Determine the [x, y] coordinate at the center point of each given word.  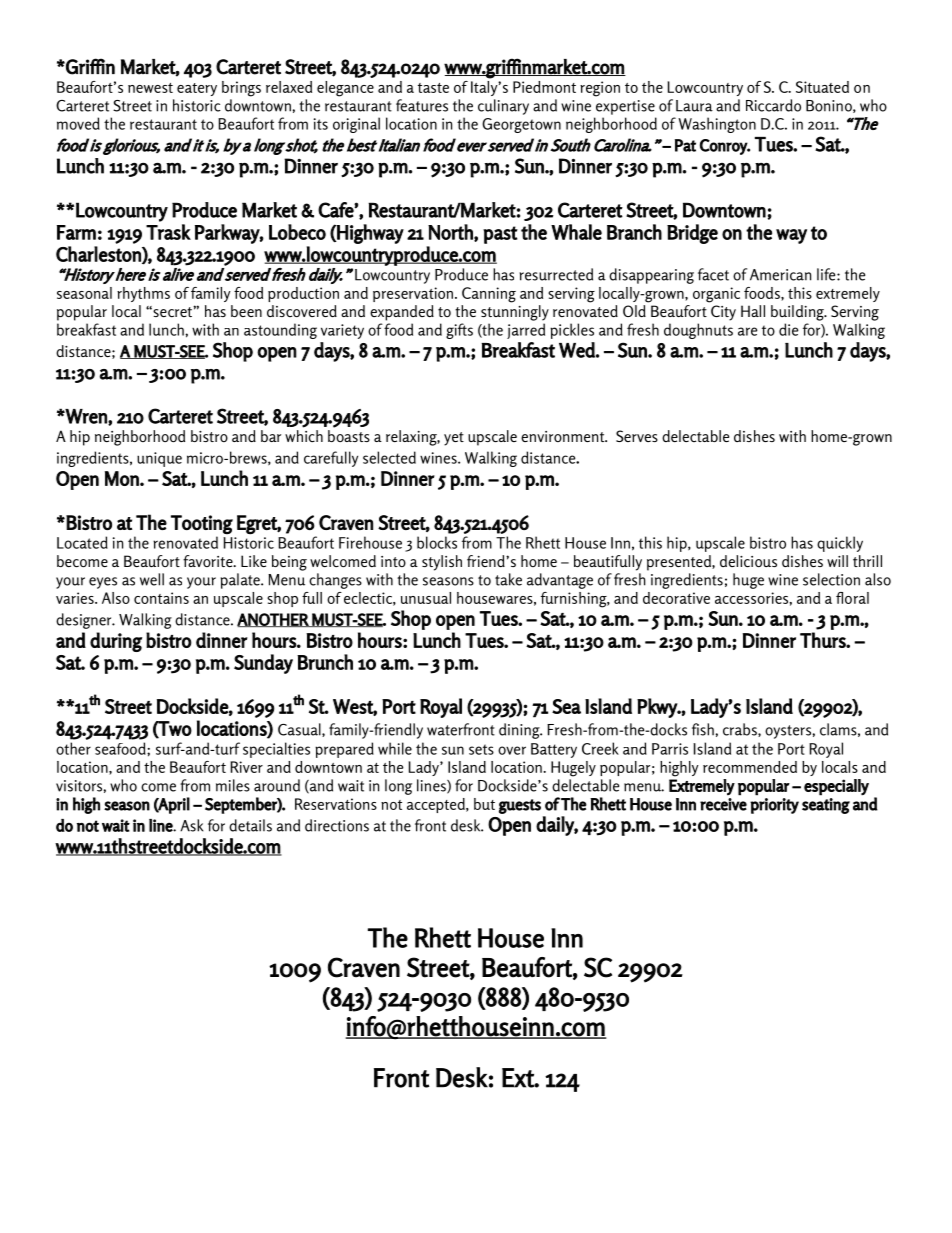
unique [159, 459]
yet [454, 439]
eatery [197, 89]
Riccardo [773, 105]
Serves [637, 436]
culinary [503, 107]
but [484, 804]
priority [774, 806]
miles [233, 785]
